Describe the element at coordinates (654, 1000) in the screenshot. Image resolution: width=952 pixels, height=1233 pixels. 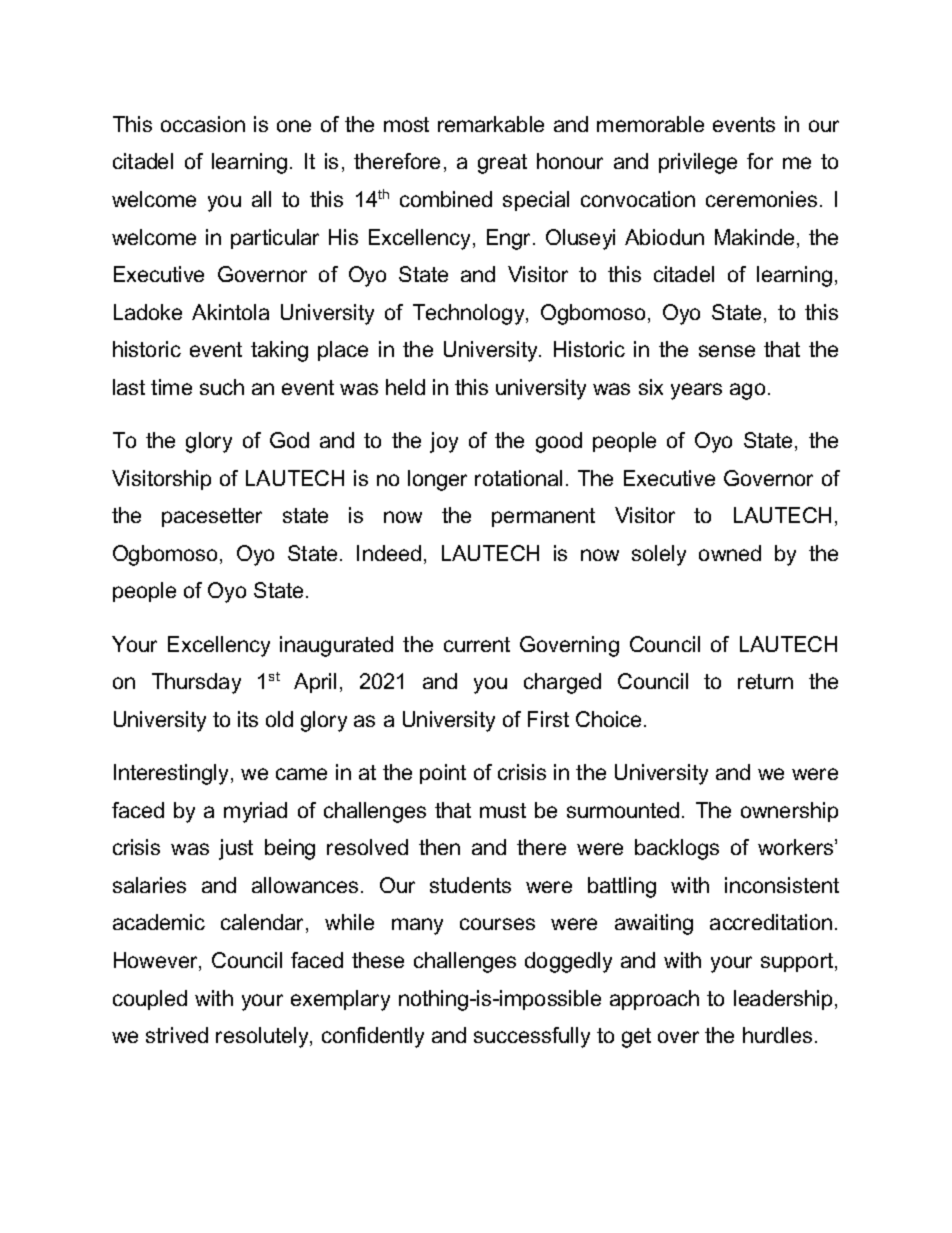
I see `approach` at that location.
